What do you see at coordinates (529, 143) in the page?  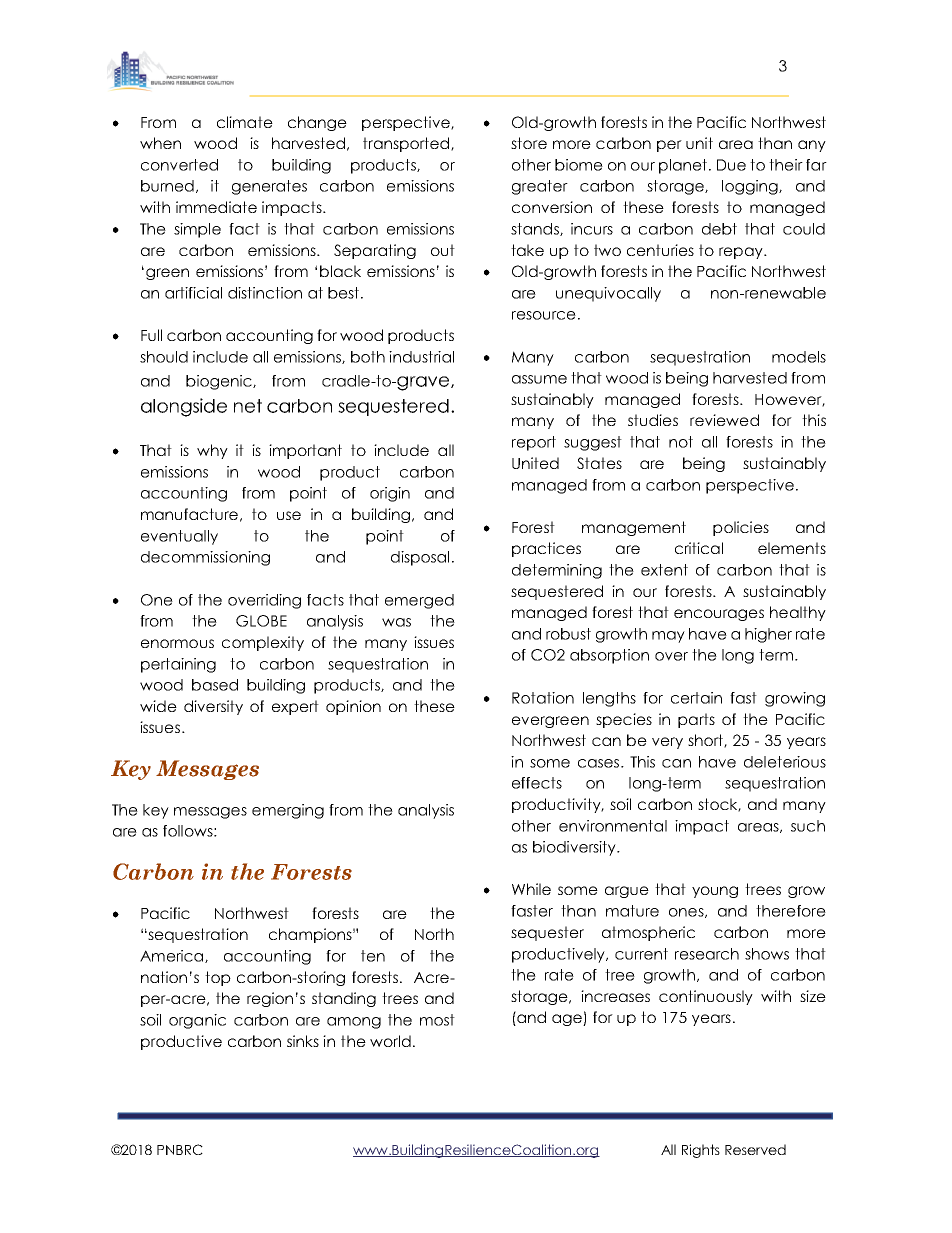 I see `store` at bounding box center [529, 143].
